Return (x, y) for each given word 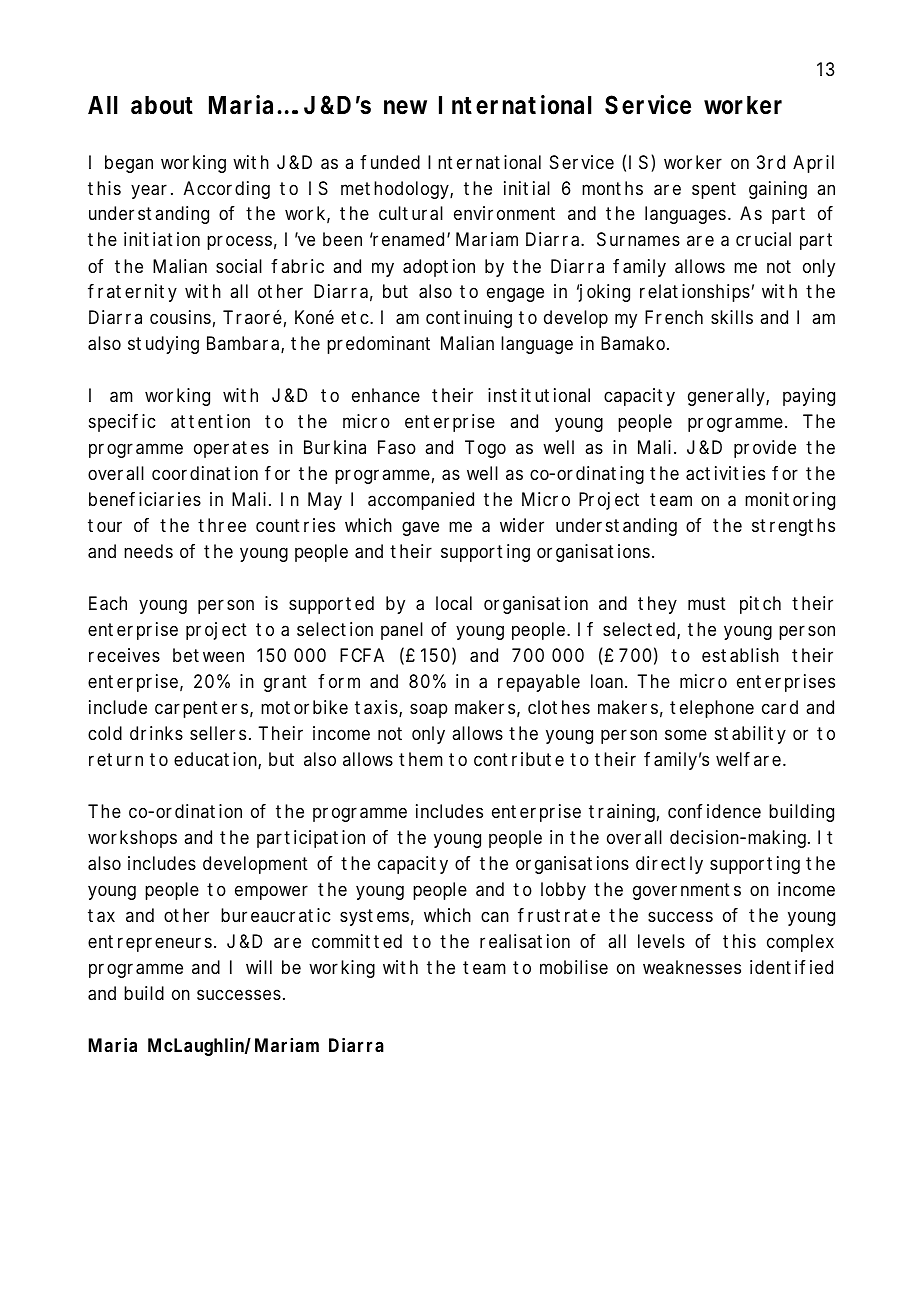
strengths (793, 527)
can (495, 916)
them (421, 759)
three (222, 525)
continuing (469, 319)
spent (714, 190)
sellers (220, 733)
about (162, 105)
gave (420, 528)
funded (390, 162)
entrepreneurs (152, 943)
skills (732, 317)
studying (163, 345)
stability (750, 735)
